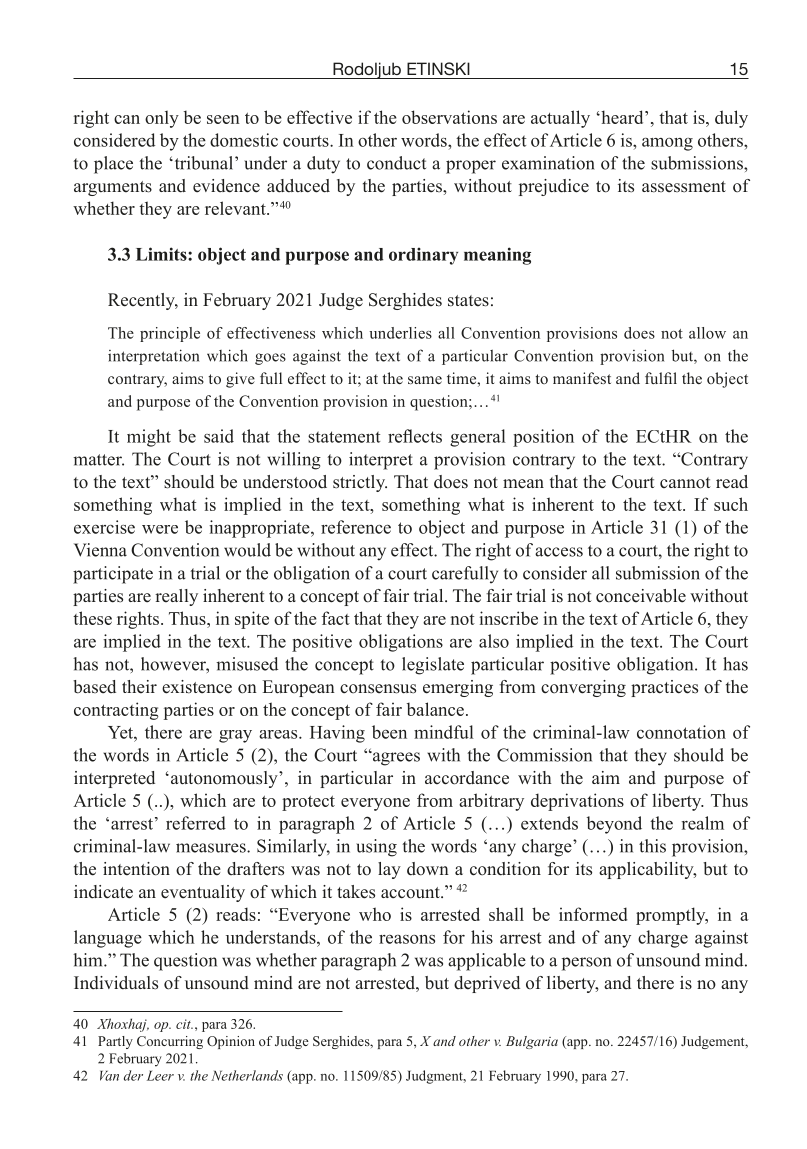 Image resolution: width=807 pixels, height=1149 pixels. Describe the element at coordinates (487, 984) in the document. I see `deprived` at that location.
